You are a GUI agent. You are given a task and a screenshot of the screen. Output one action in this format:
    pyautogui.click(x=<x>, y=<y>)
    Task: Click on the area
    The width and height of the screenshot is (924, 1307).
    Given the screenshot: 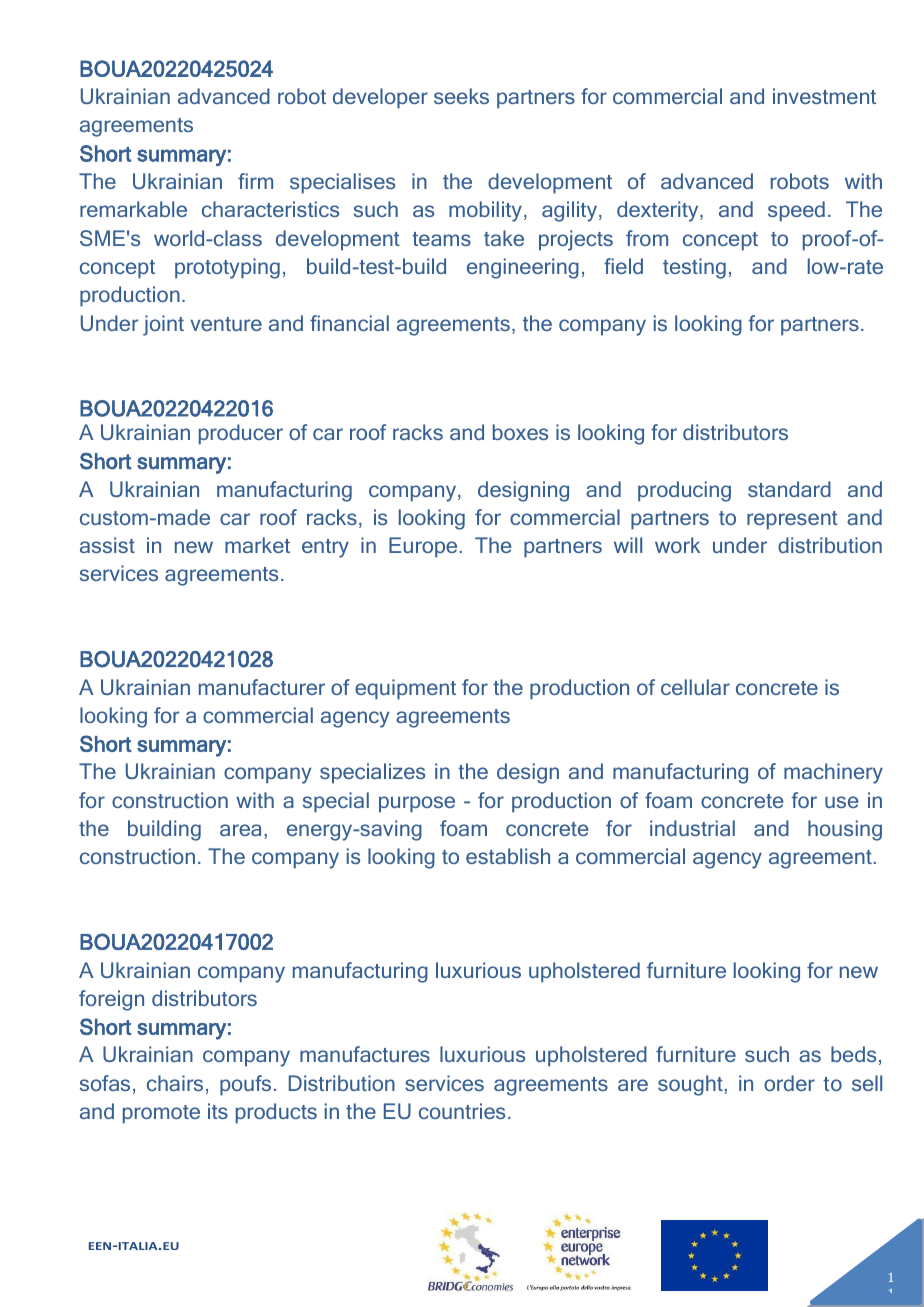 What is the action you would take?
    pyautogui.click(x=240, y=830)
